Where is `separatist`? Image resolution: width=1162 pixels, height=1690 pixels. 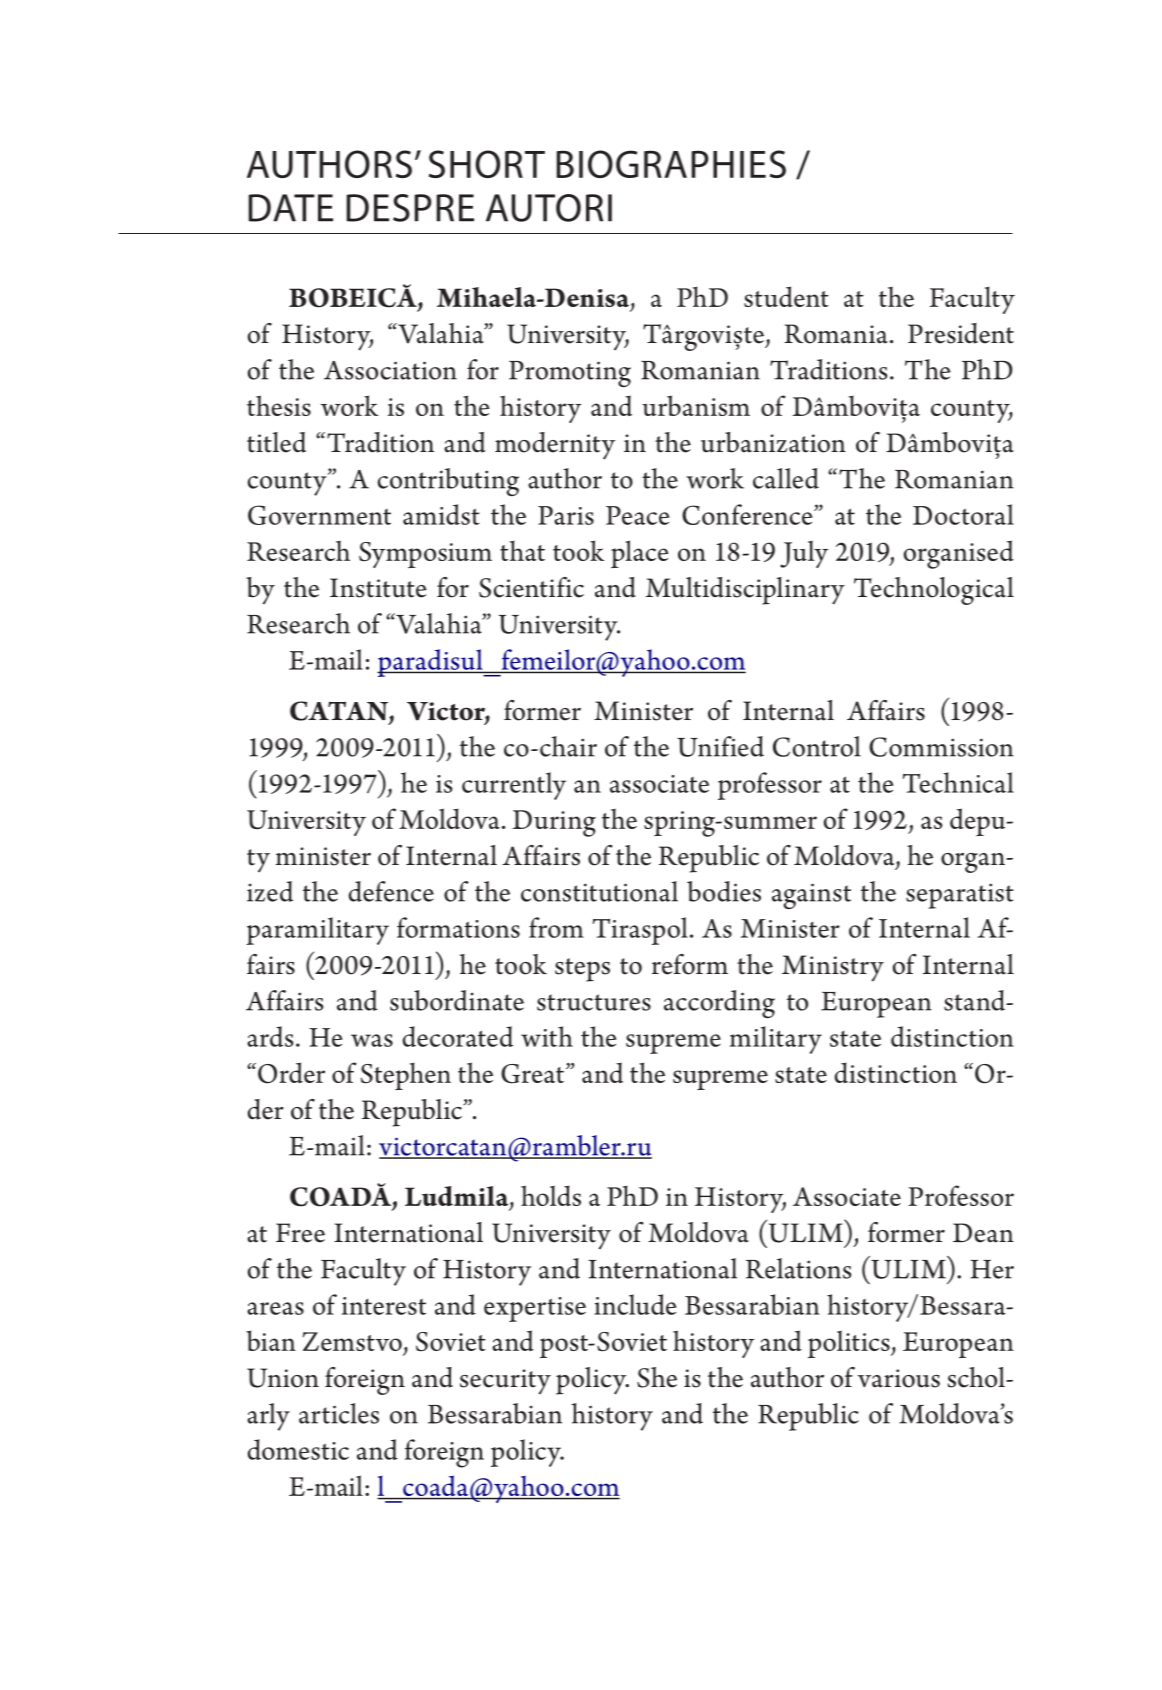 separatist is located at coordinates (959, 896).
